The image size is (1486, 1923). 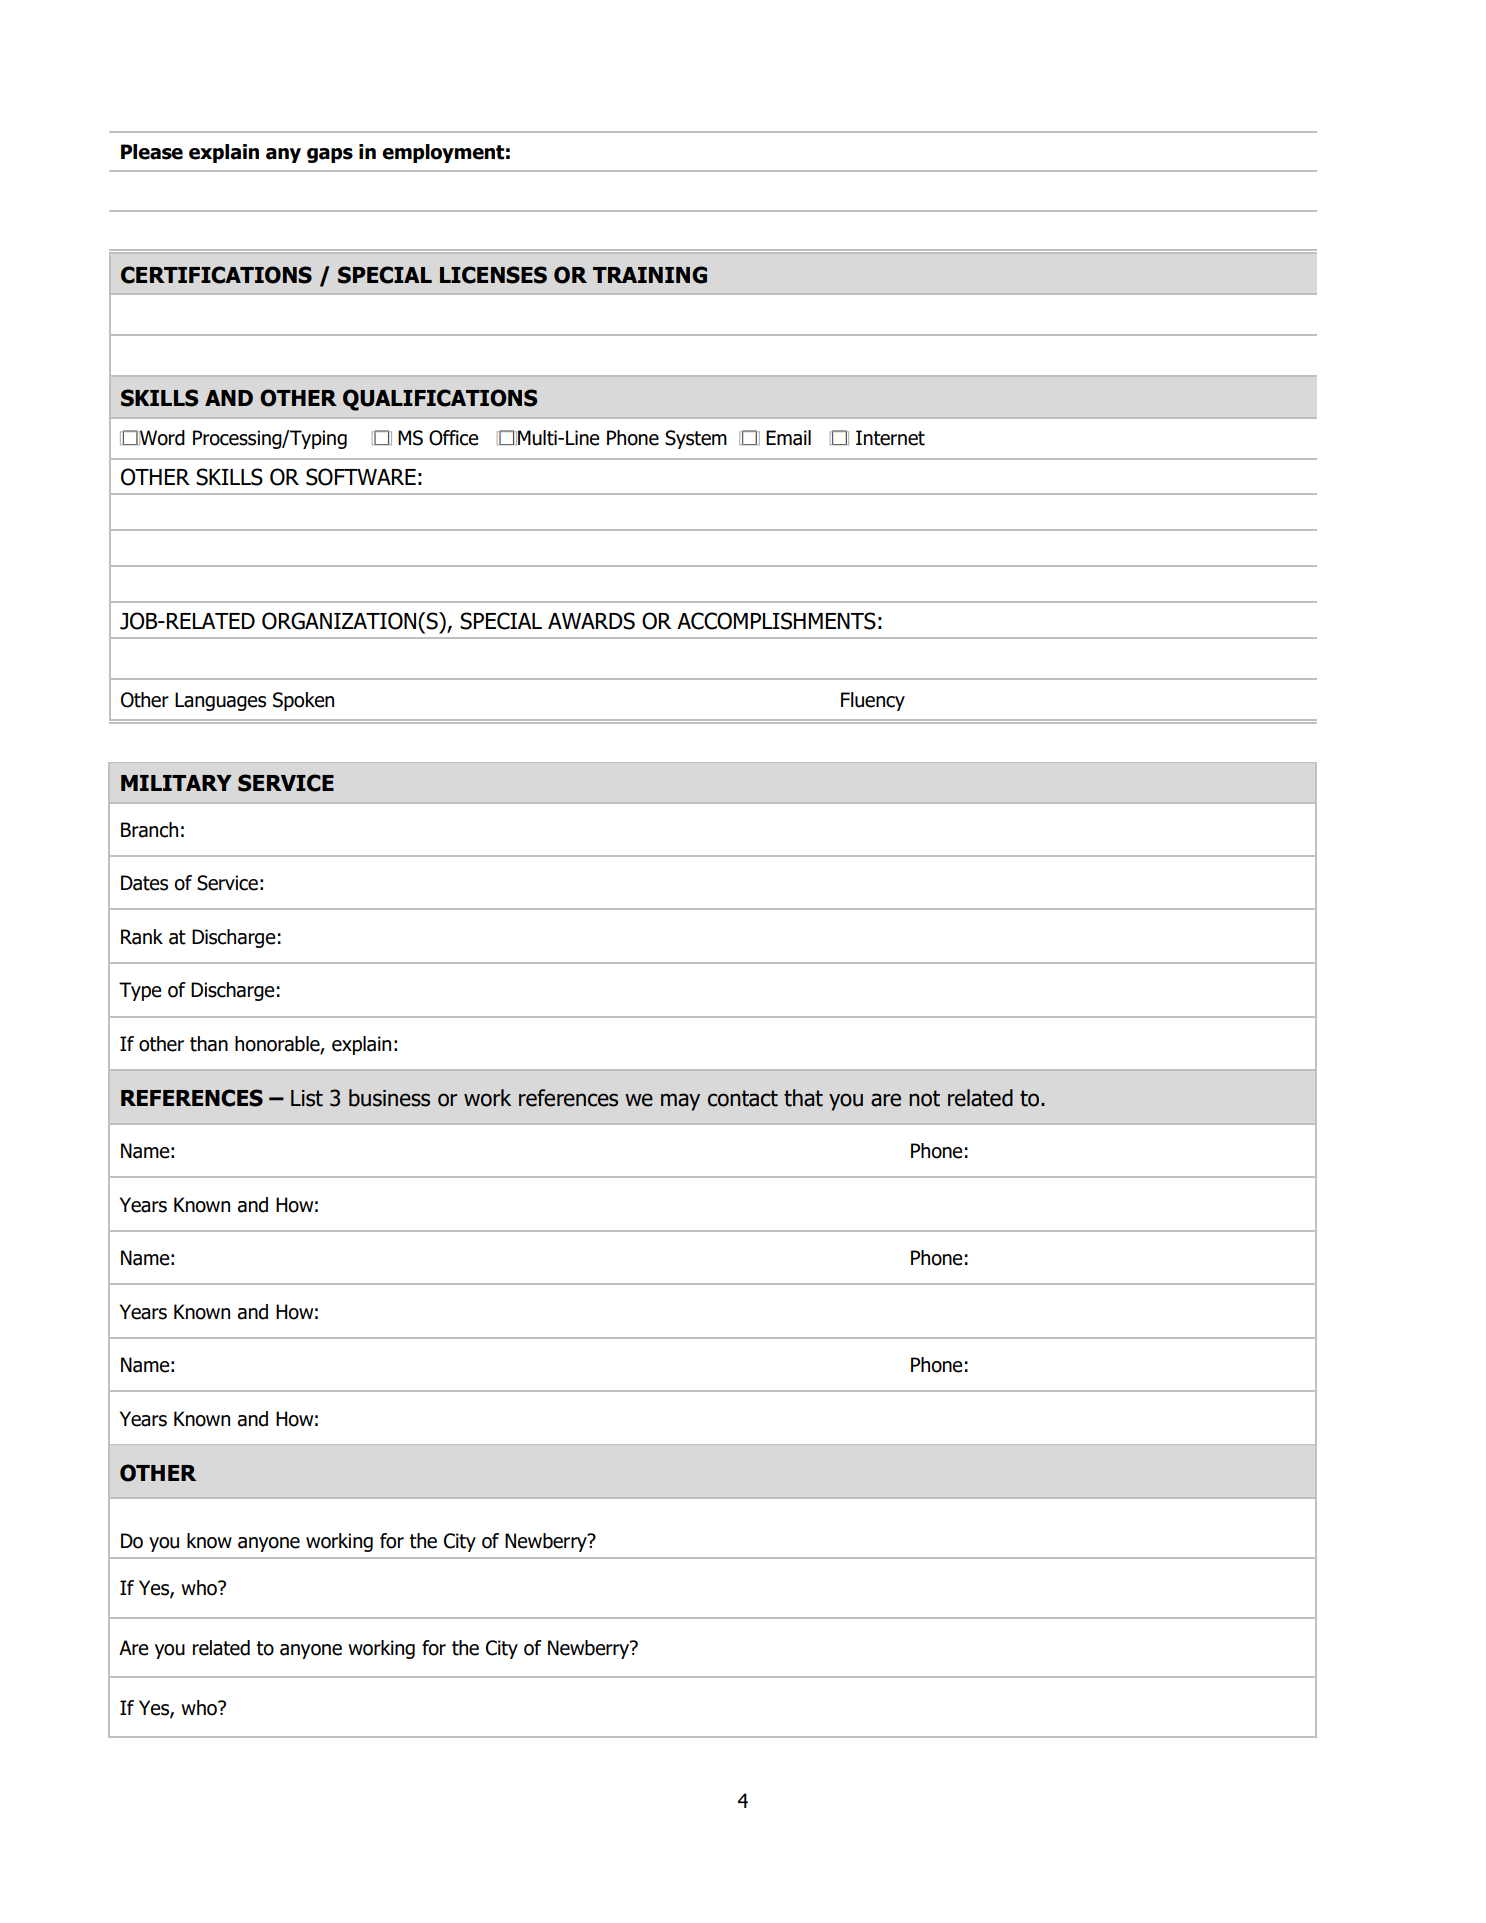 What do you see at coordinates (788, 438) in the screenshot?
I see `Email` at bounding box center [788, 438].
